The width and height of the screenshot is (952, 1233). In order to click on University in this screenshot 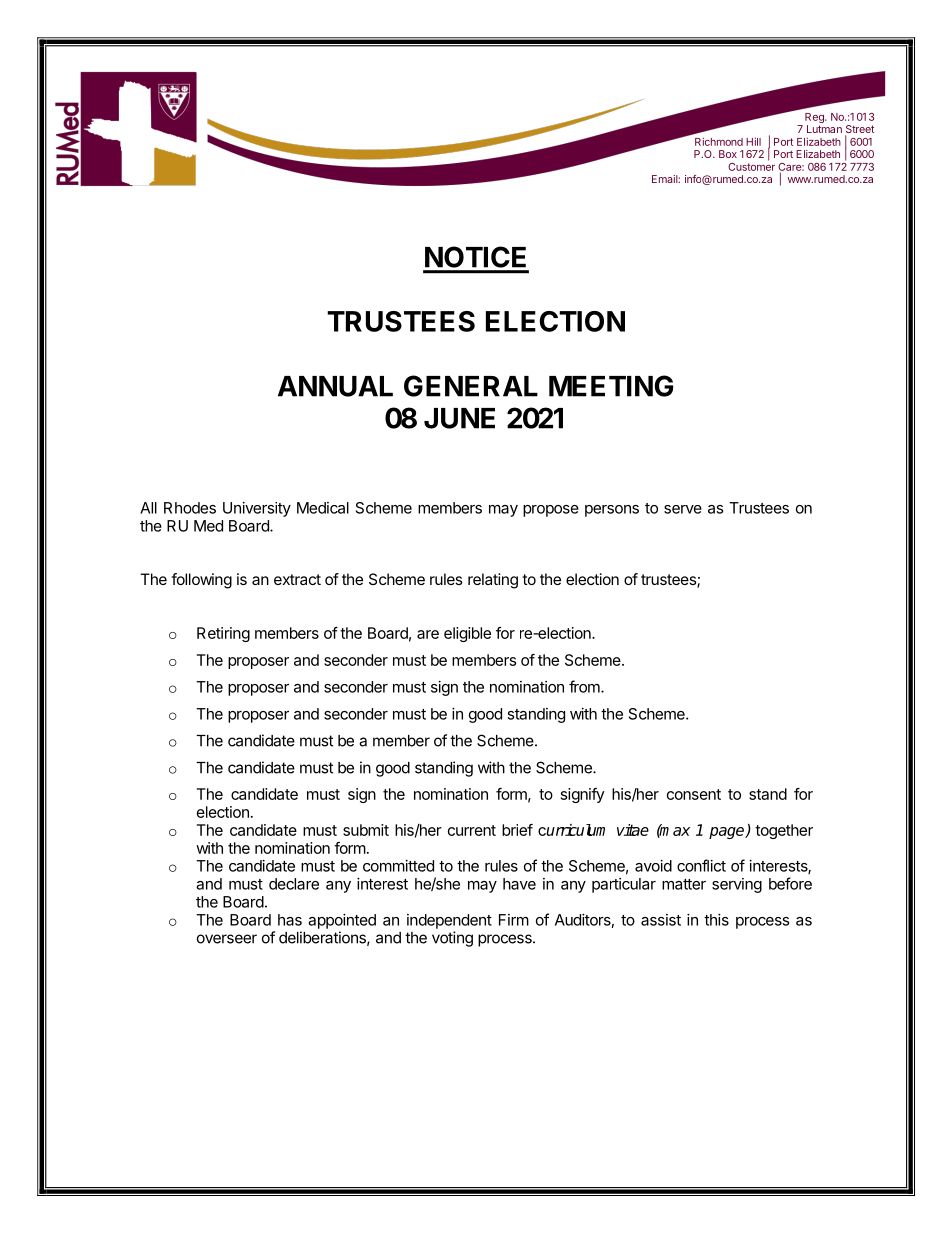, I will do `click(257, 509)`.
